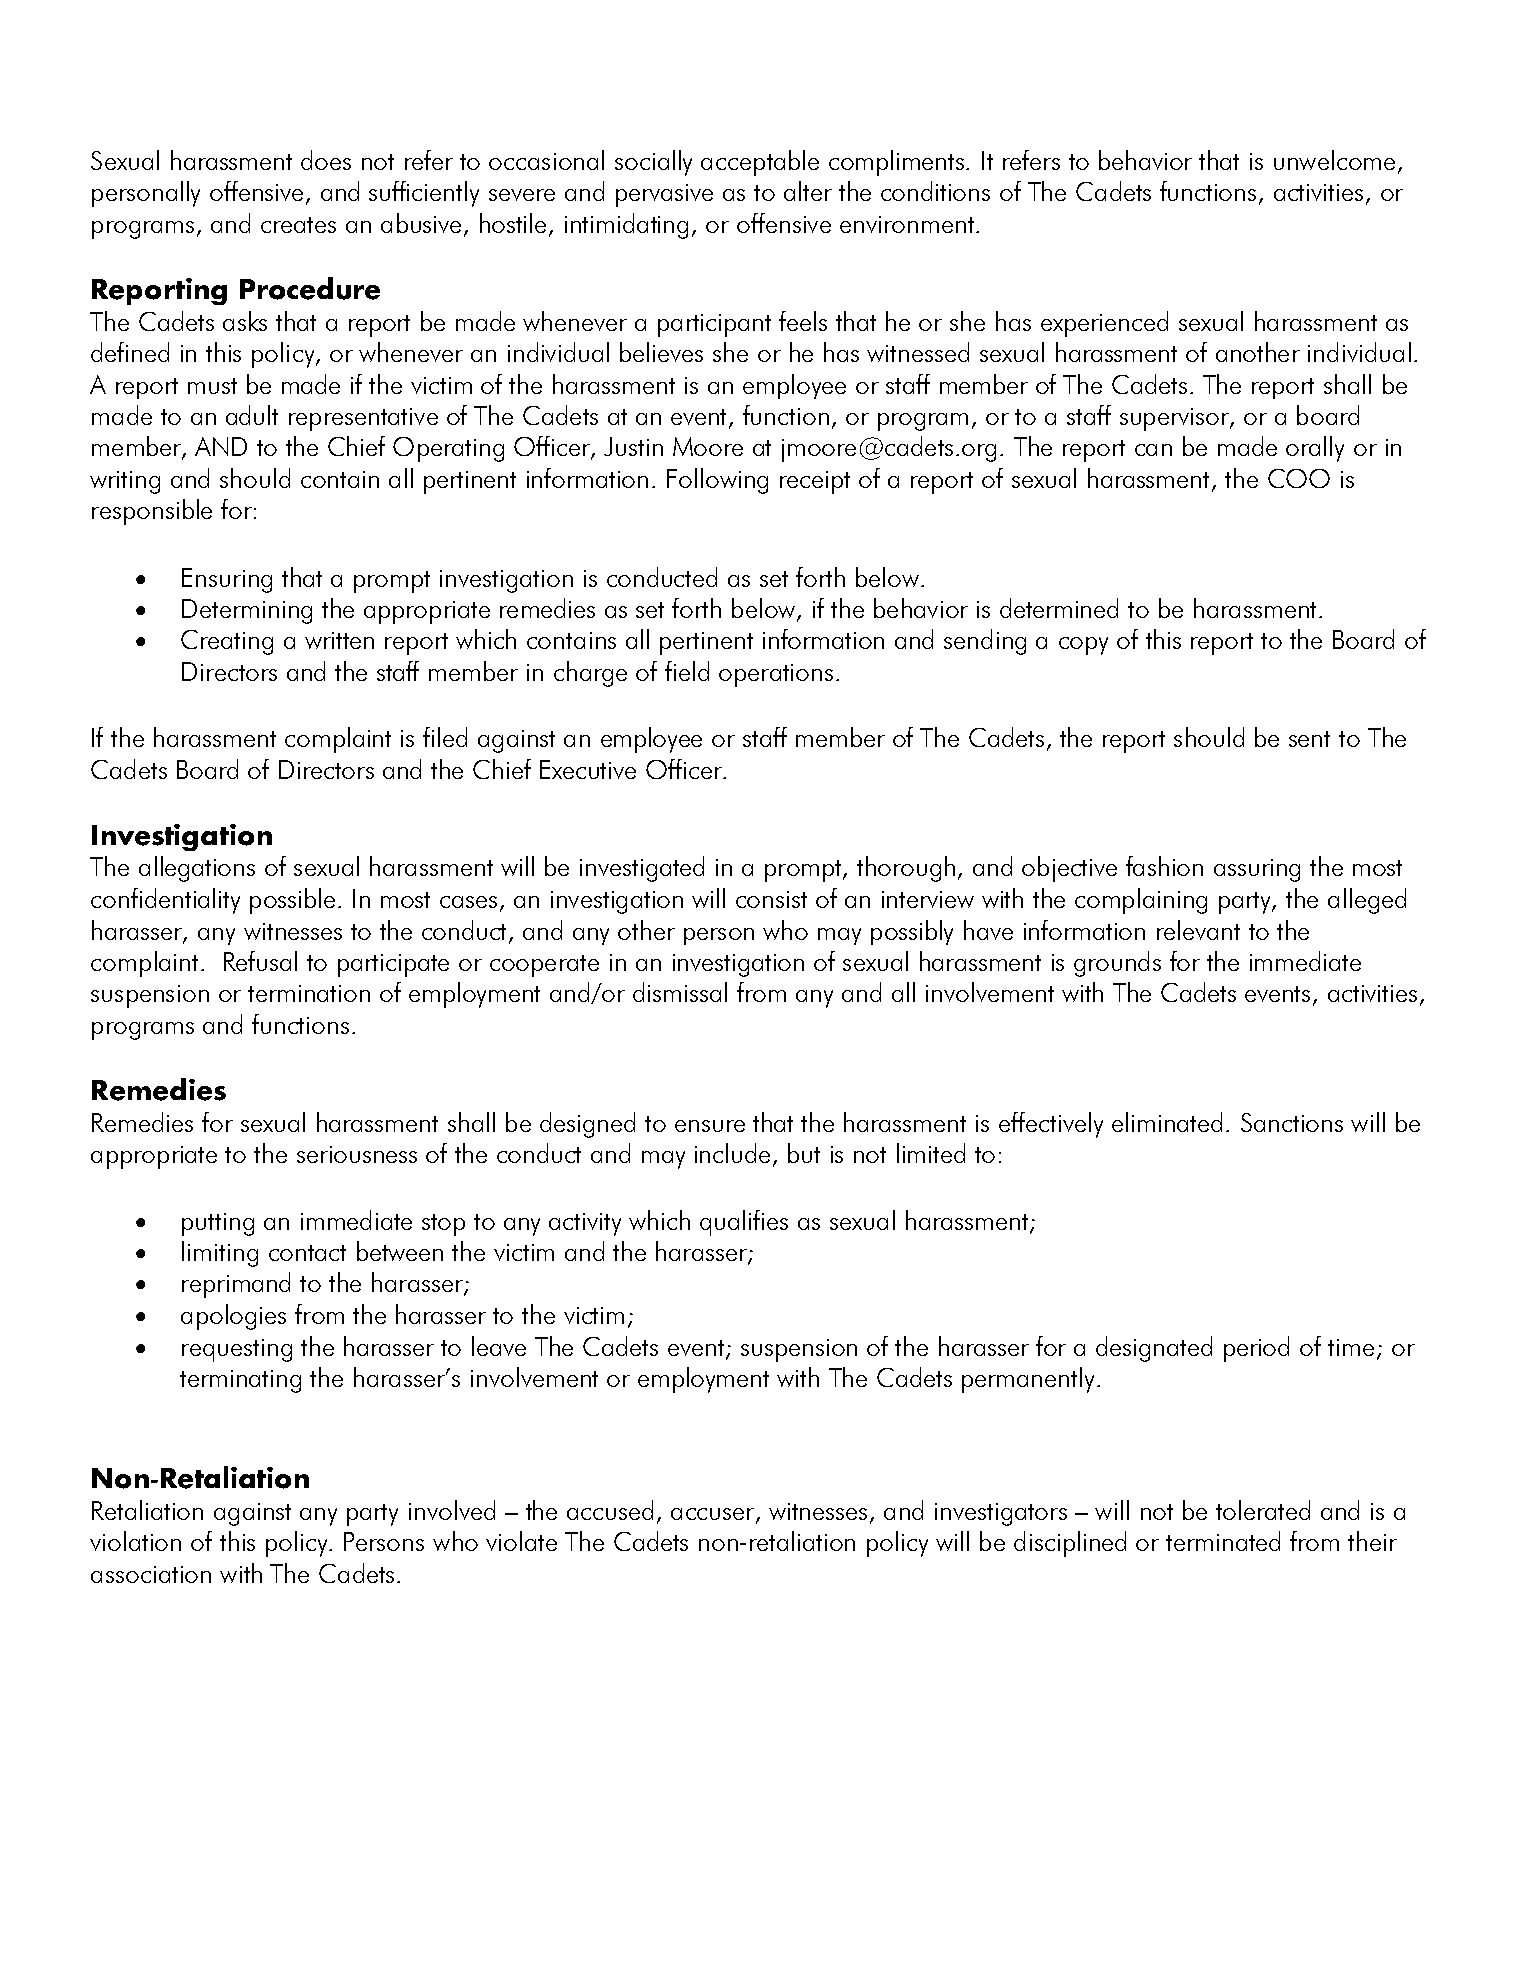 The width and height of the screenshot is (1531, 1981). I want to click on alter, so click(808, 191).
